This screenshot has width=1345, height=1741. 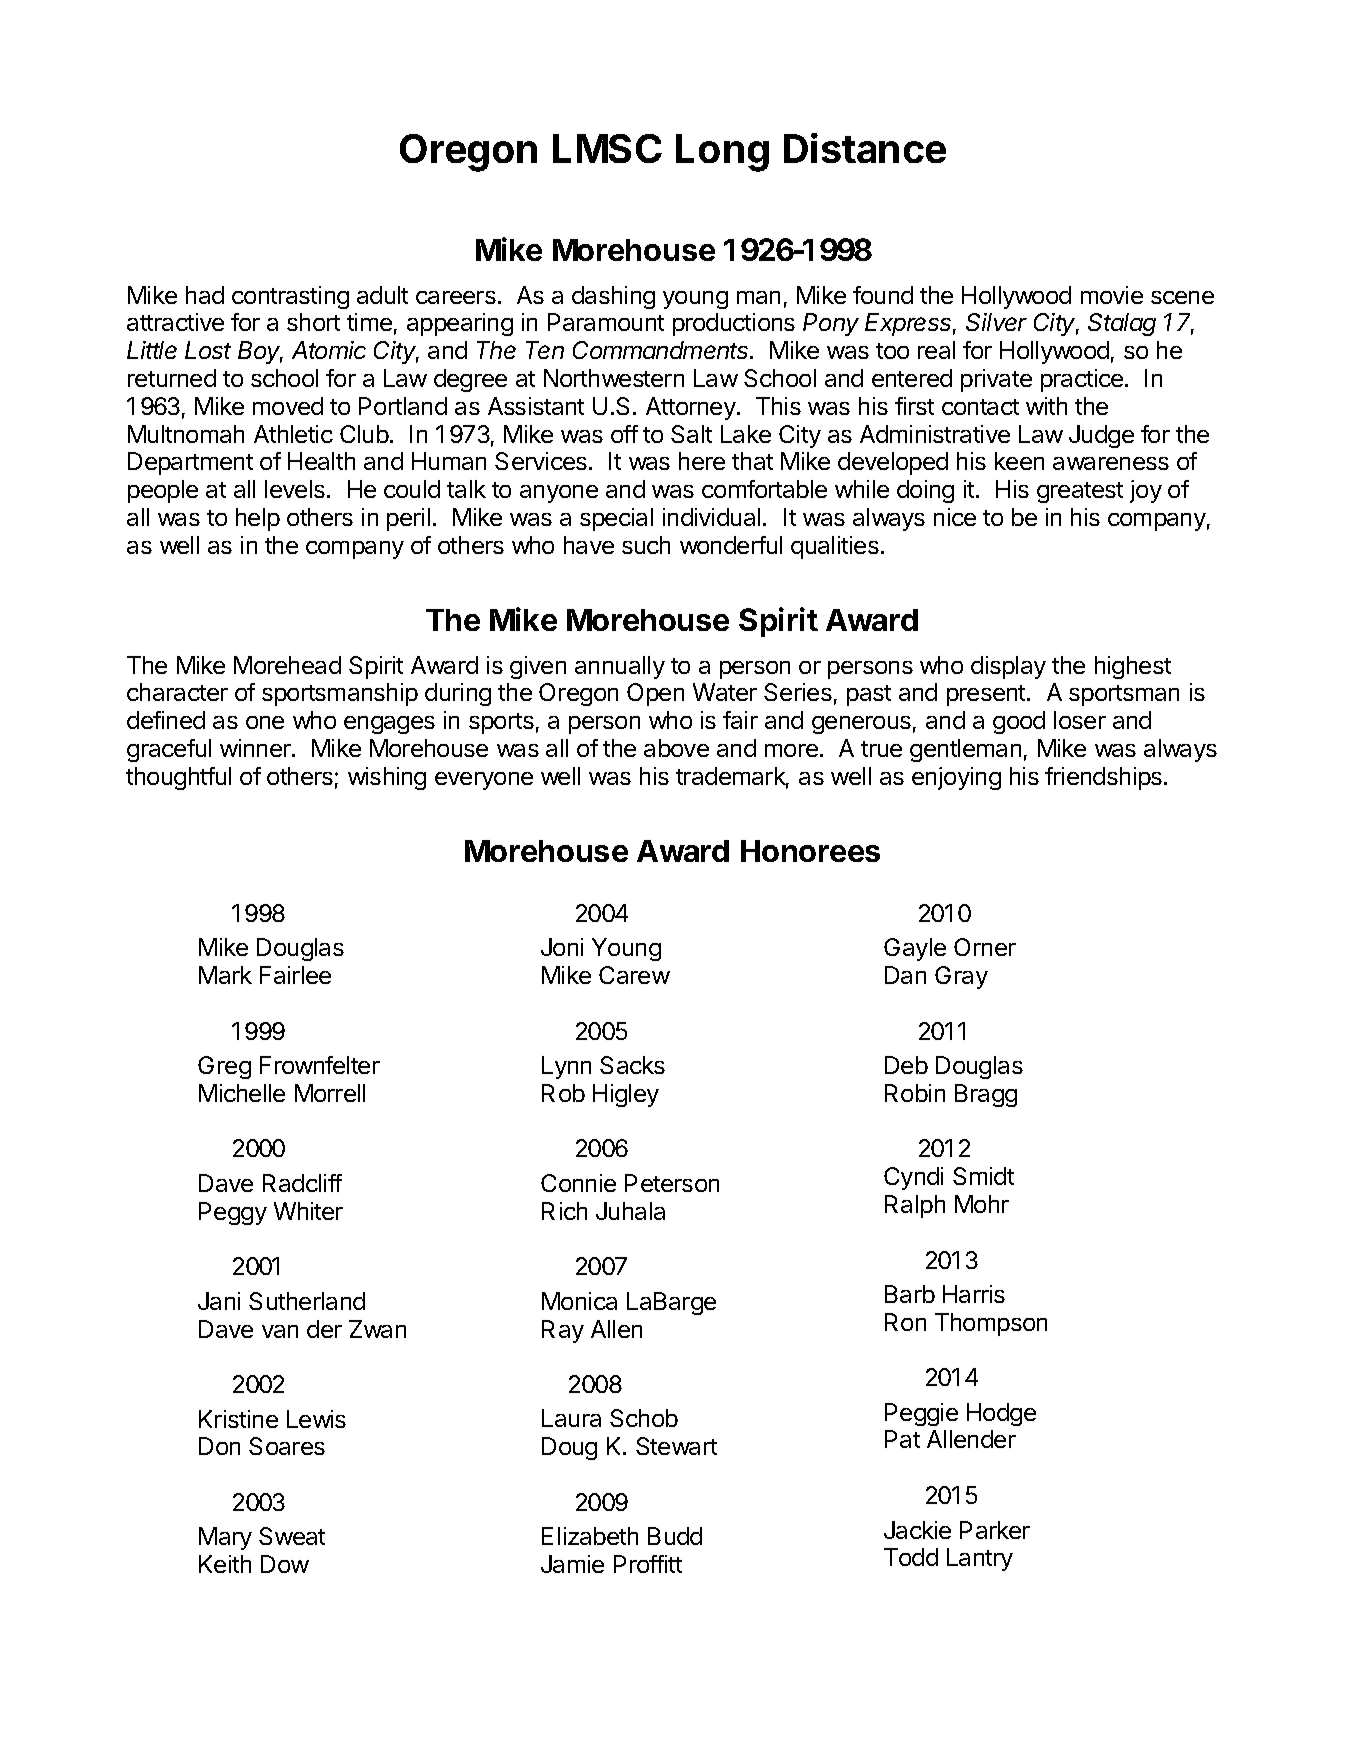 What do you see at coordinates (1112, 295) in the screenshot?
I see `movie` at bounding box center [1112, 295].
